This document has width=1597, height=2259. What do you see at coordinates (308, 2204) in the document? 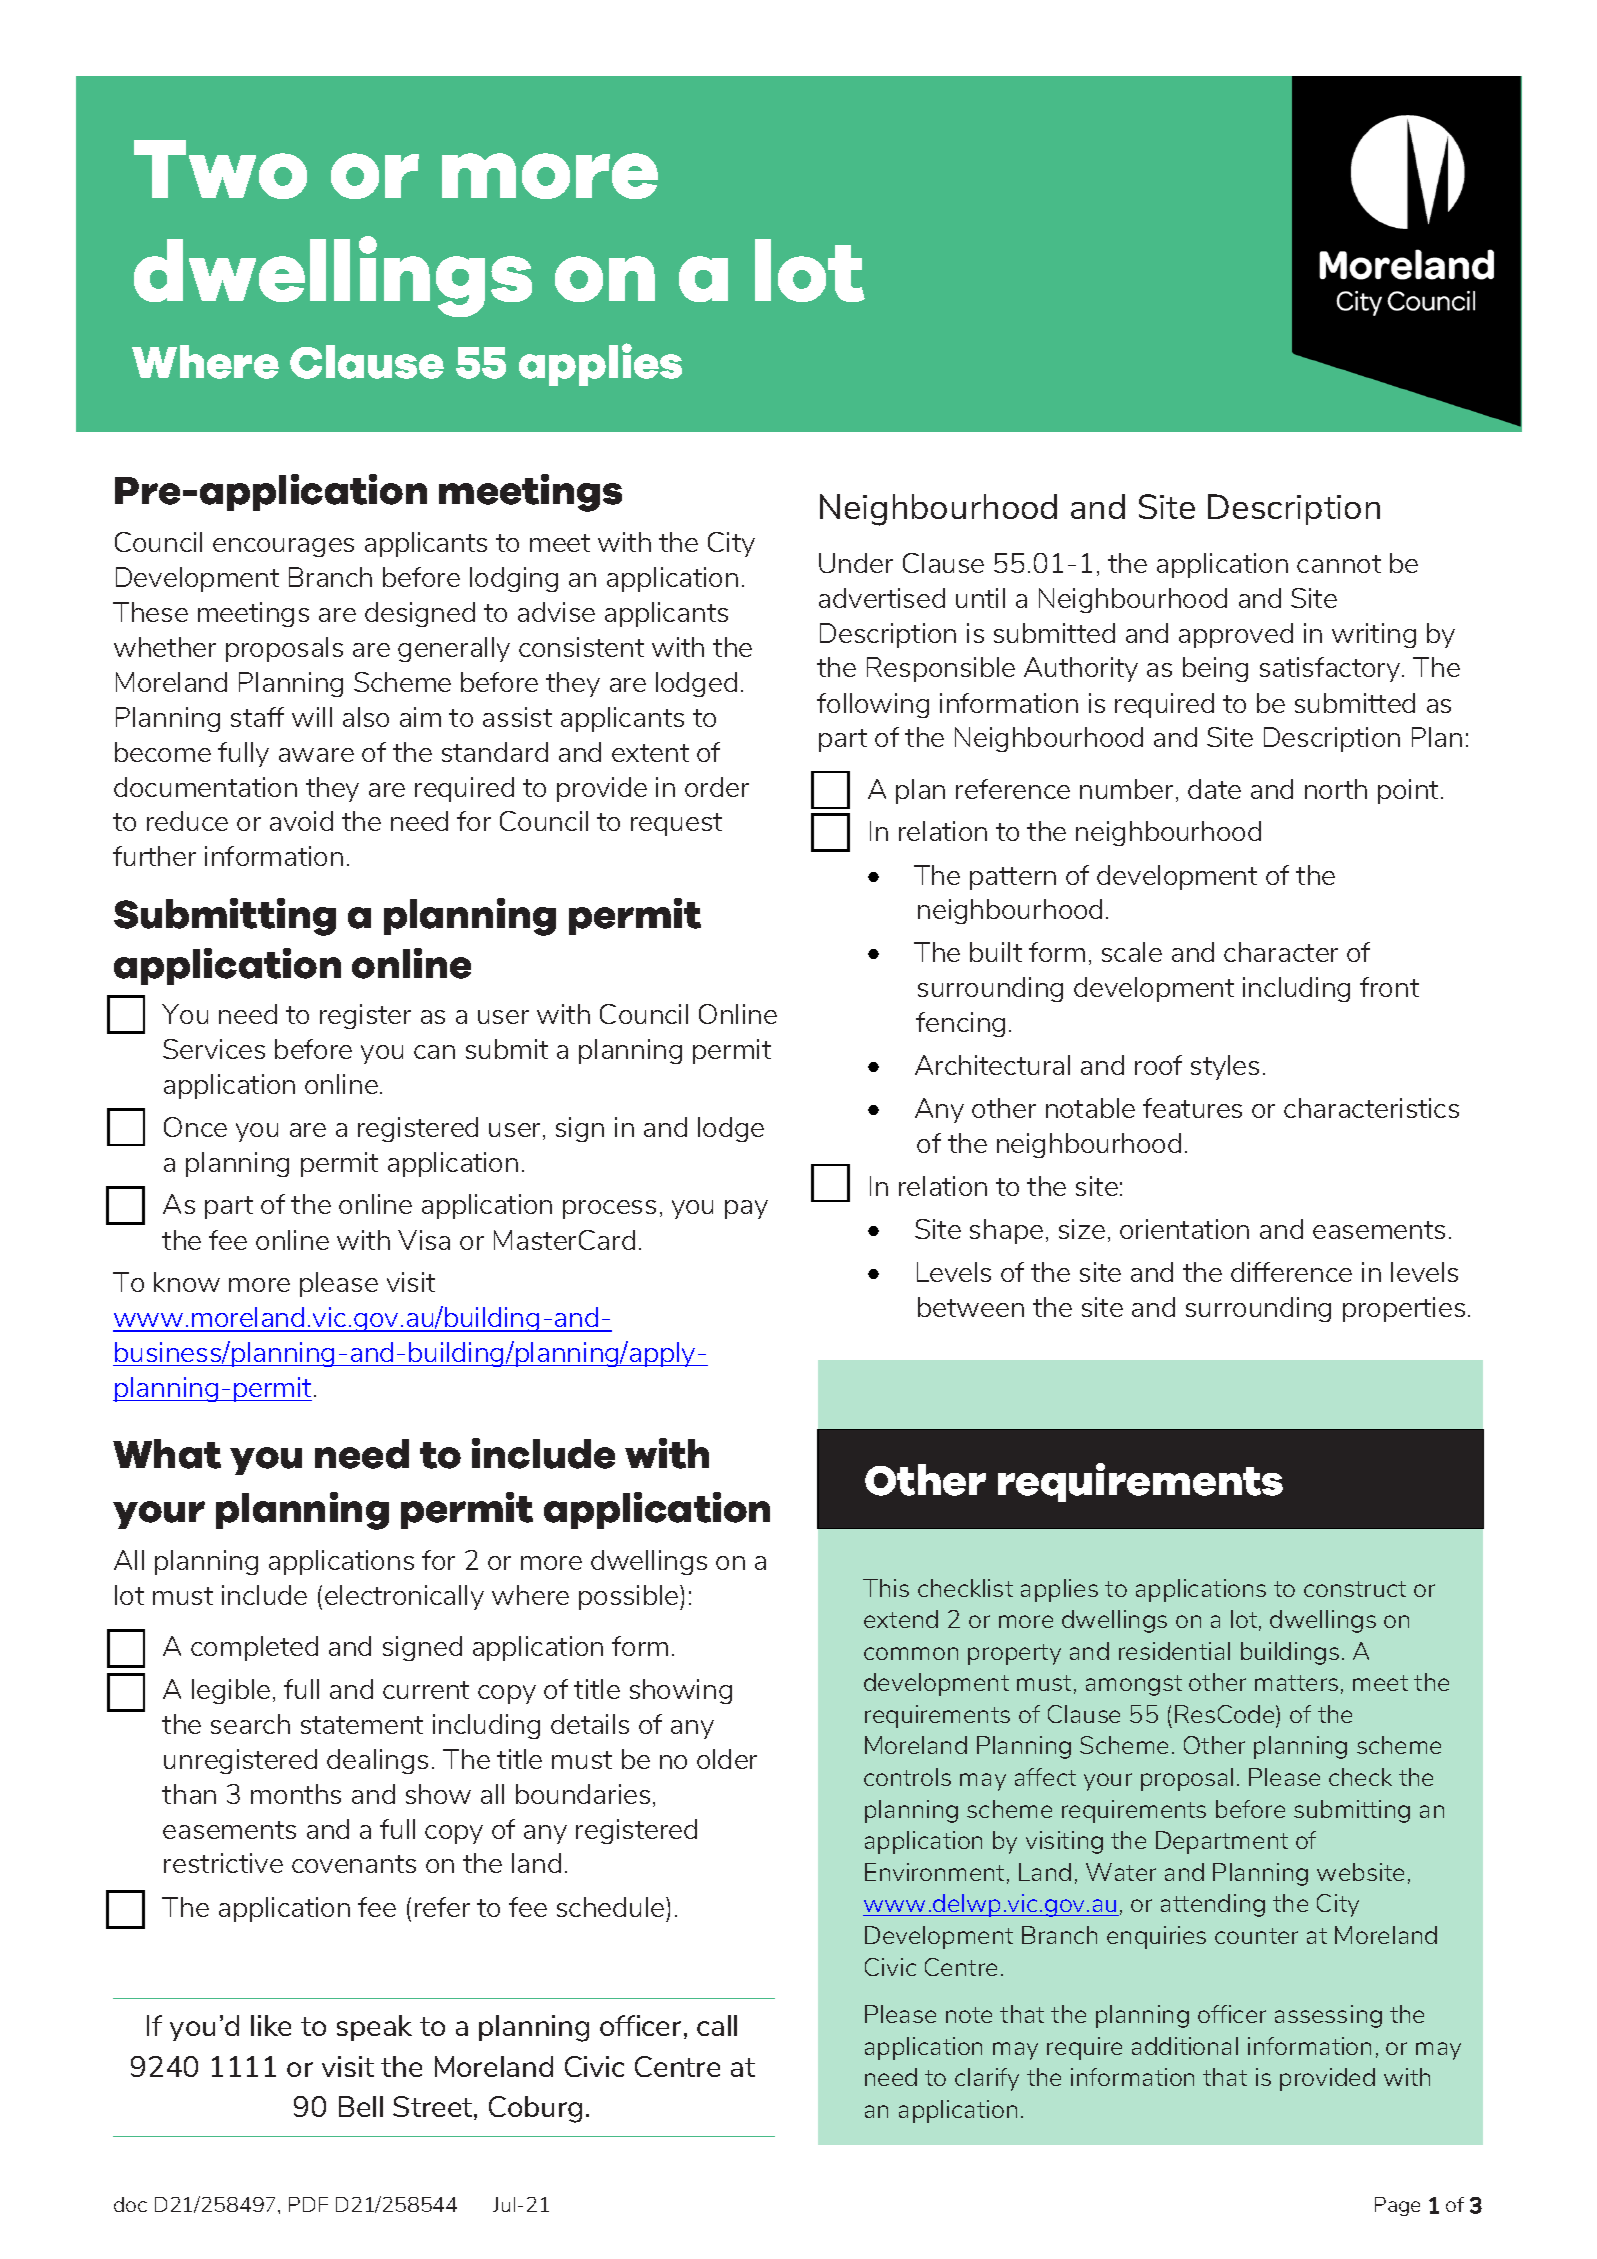
I see `PDF` at bounding box center [308, 2204].
